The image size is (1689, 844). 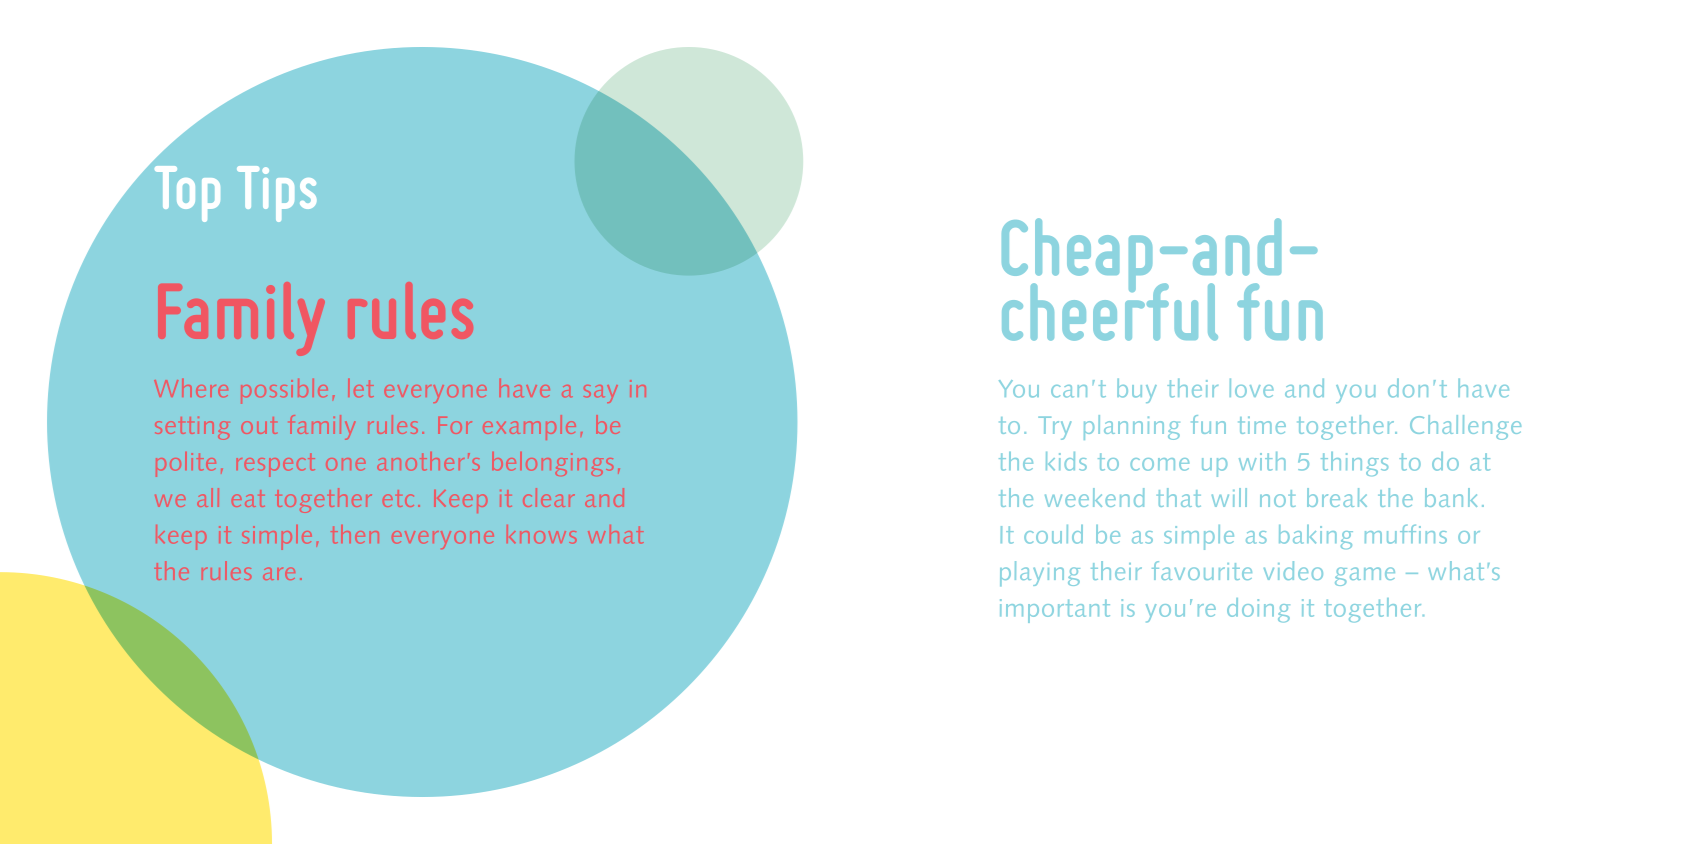 What do you see at coordinates (187, 194) in the page?
I see `Top` at bounding box center [187, 194].
